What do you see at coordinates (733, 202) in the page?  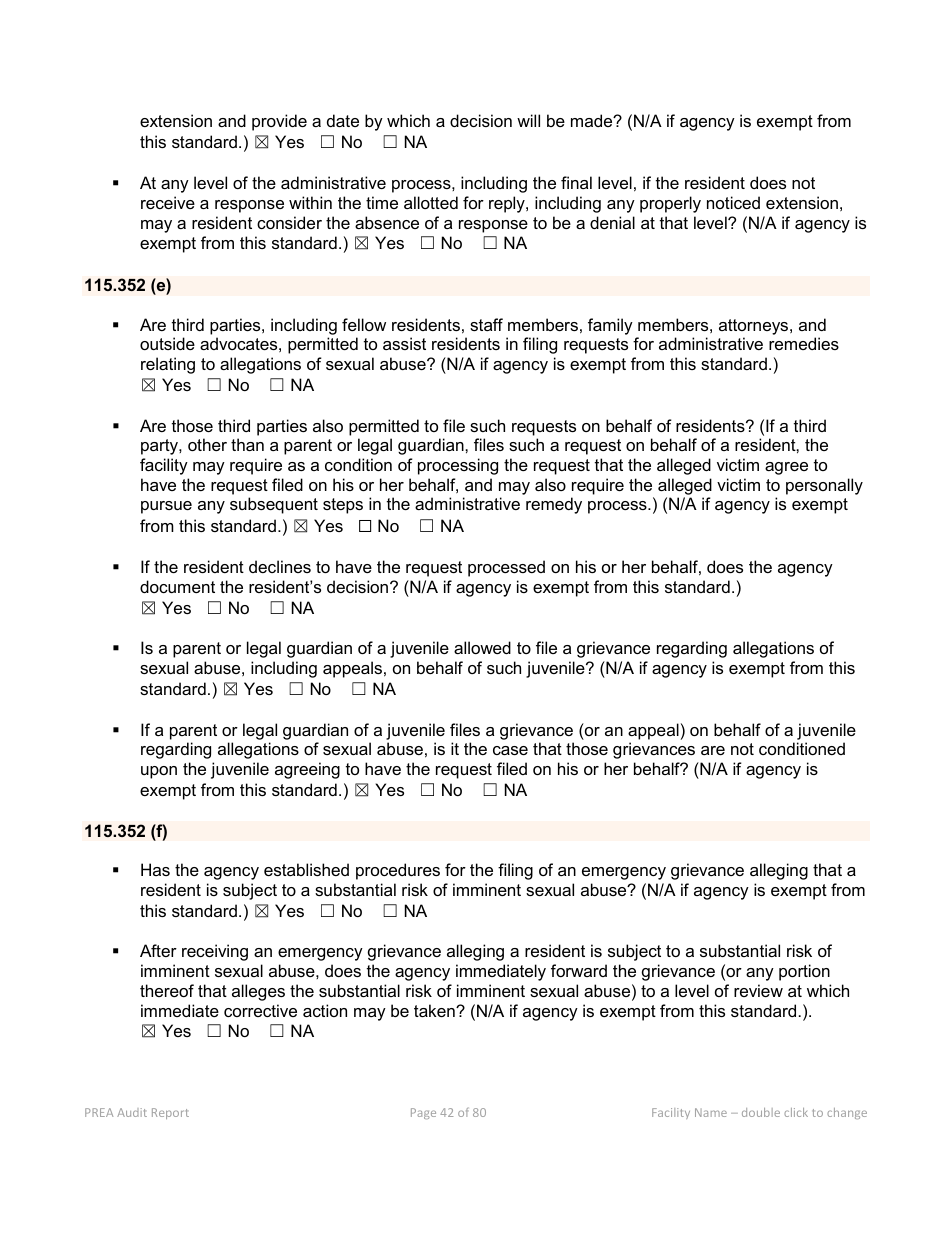 I see `noticed` at bounding box center [733, 202].
